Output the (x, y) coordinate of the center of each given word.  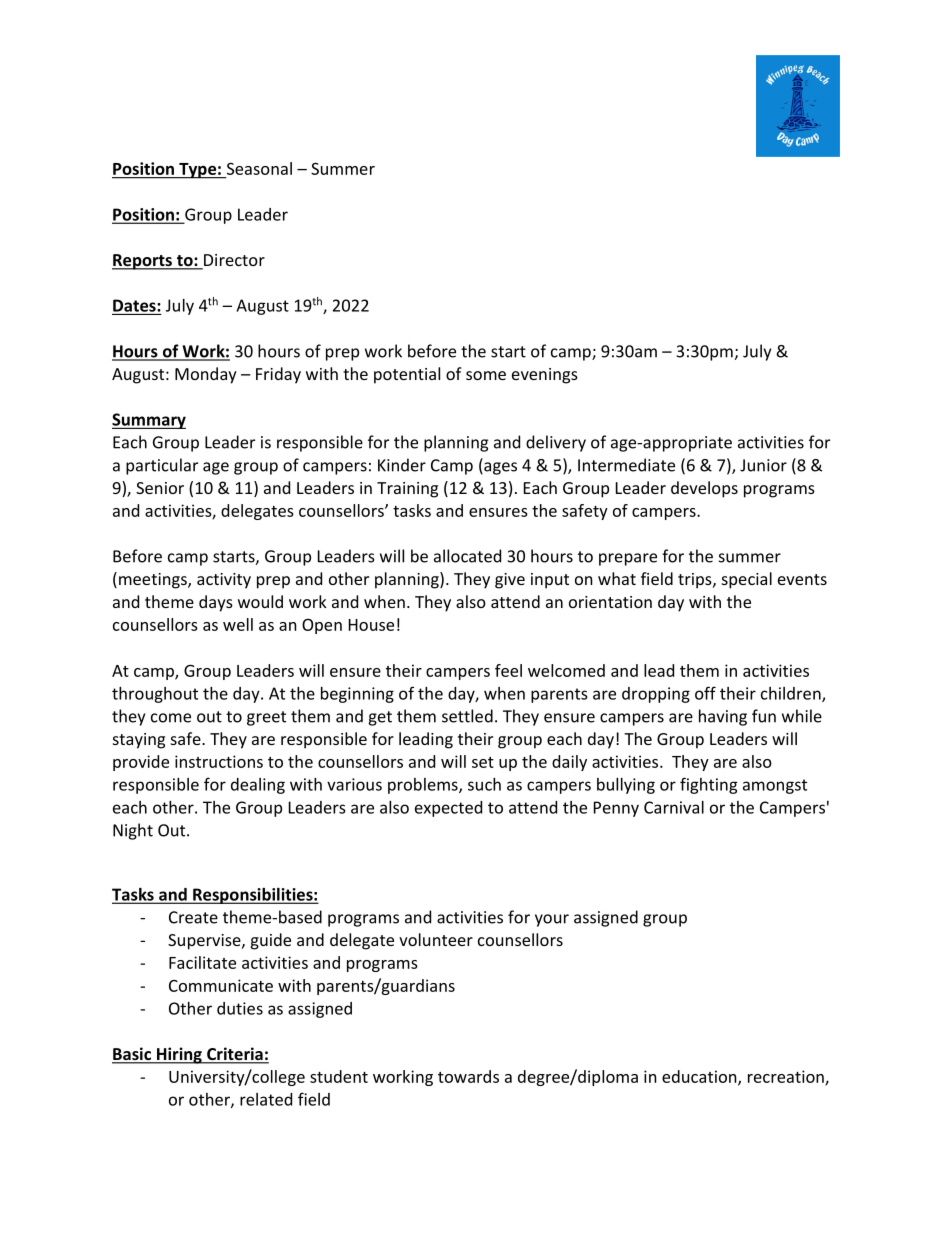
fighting (709, 785)
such (484, 784)
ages (499, 468)
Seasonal (259, 168)
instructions (219, 761)
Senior (160, 488)
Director (233, 261)
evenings (545, 376)
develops (704, 489)
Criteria (235, 1055)
